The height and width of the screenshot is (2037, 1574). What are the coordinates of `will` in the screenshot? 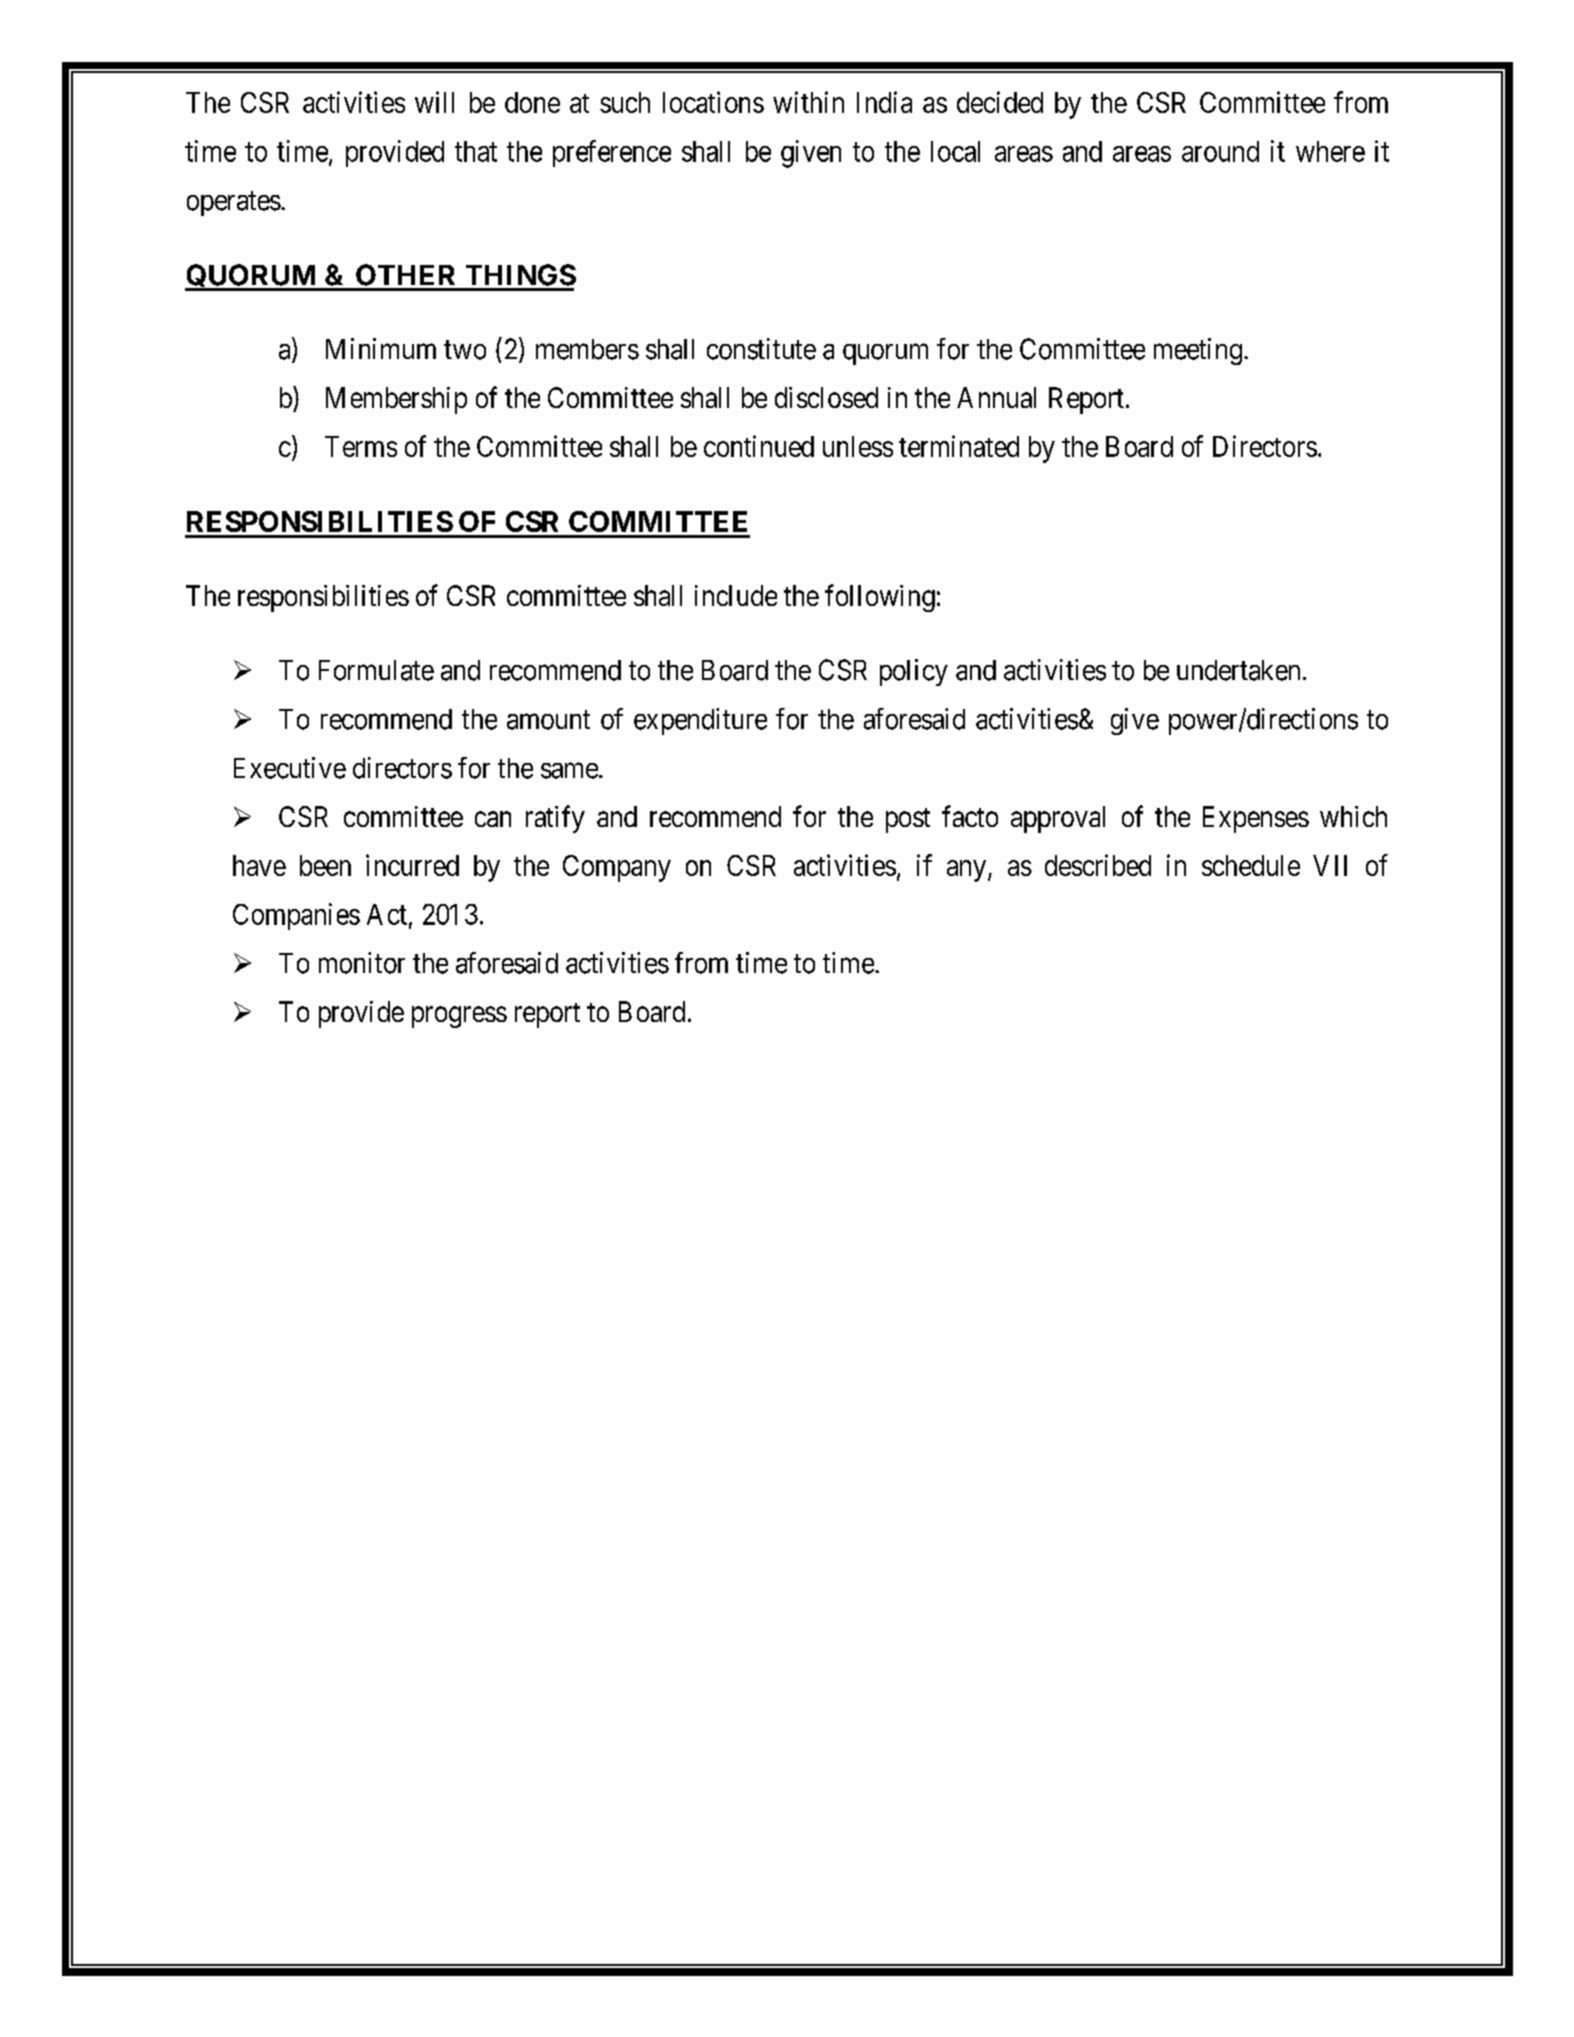 It's located at (434, 102).
